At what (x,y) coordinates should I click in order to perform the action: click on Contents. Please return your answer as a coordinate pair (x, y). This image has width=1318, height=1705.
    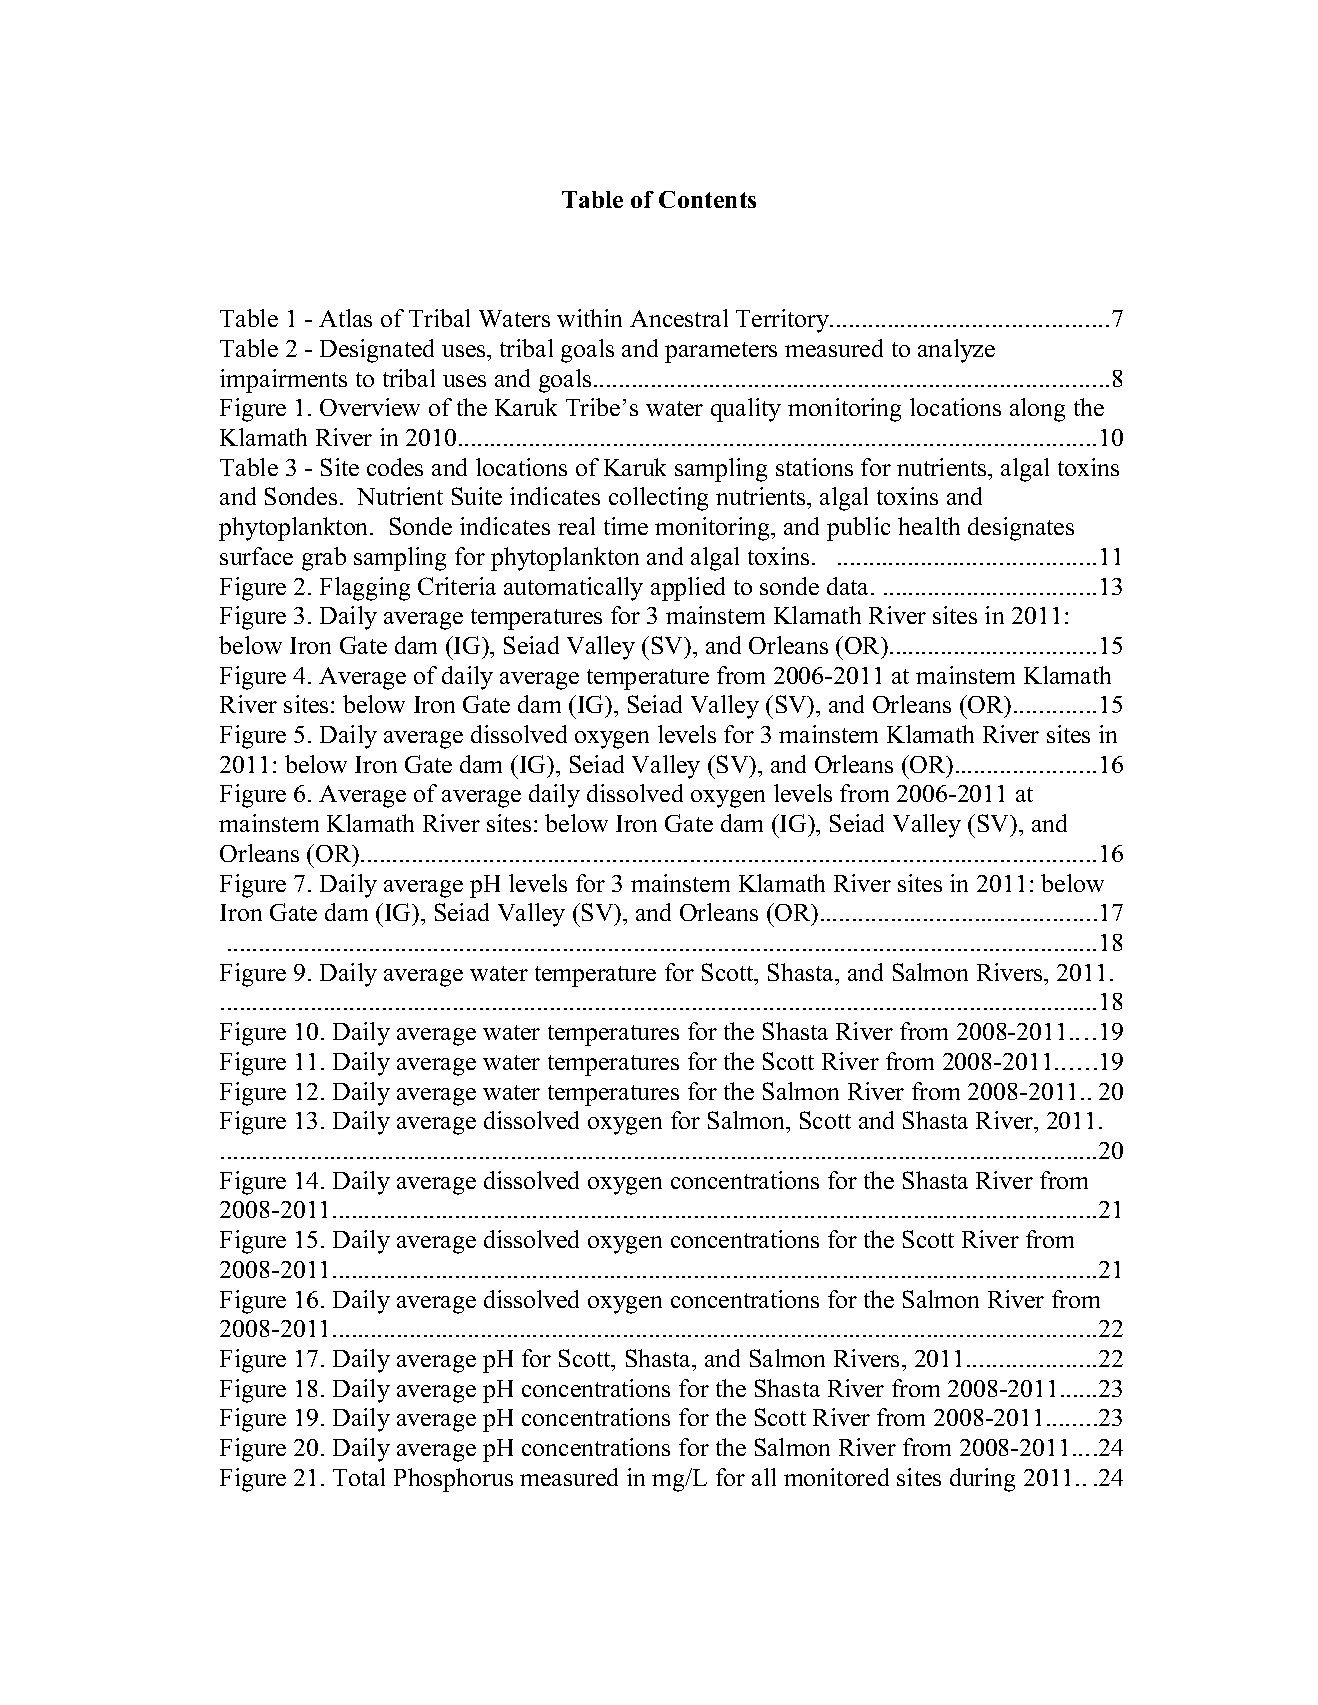
    Looking at the image, I should click on (707, 199).
